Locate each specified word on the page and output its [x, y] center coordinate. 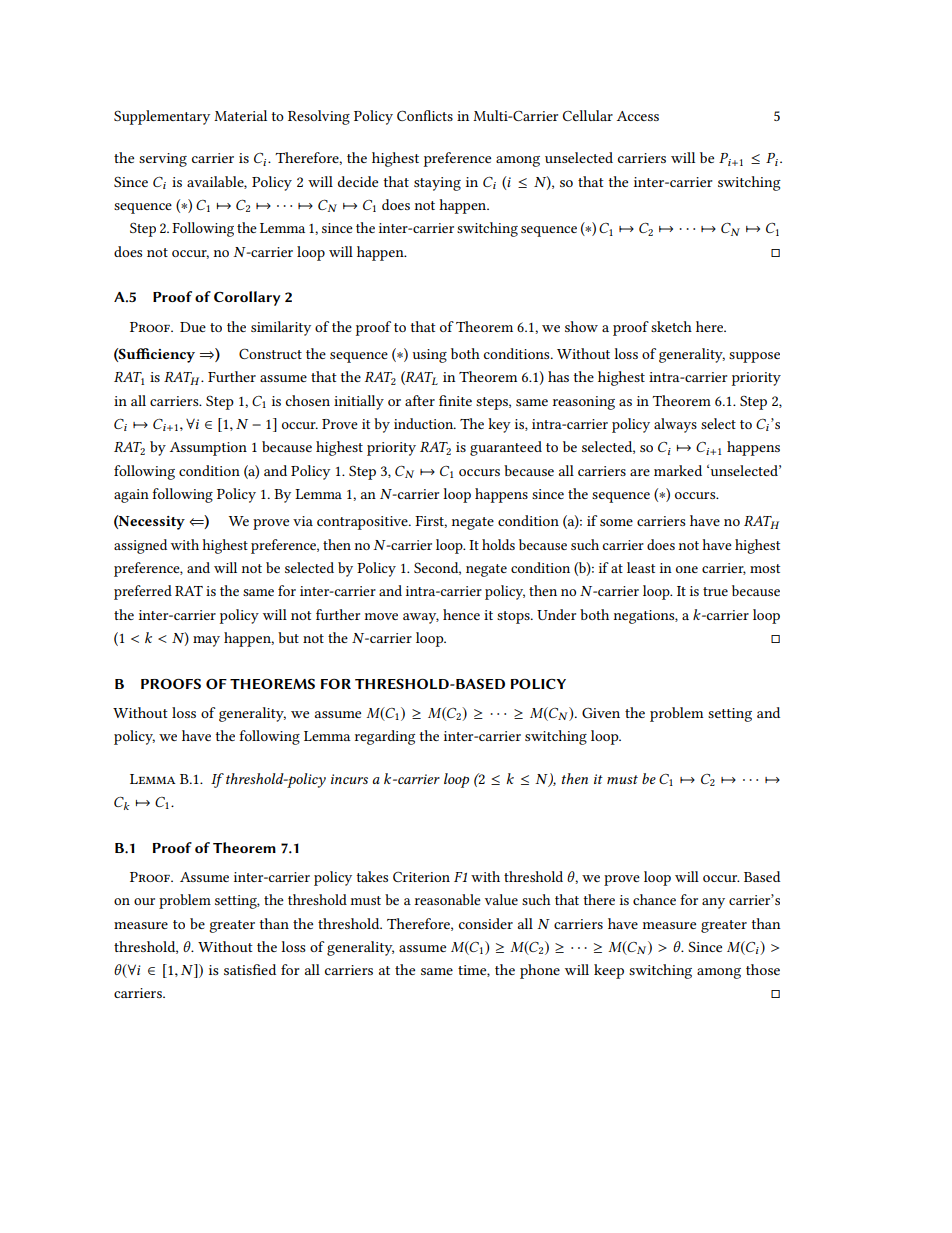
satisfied [250, 969]
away [421, 618]
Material [240, 115]
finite [455, 400]
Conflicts [425, 115]
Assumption [208, 449]
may [206, 641]
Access [638, 116]
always [675, 425]
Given [601, 713]
